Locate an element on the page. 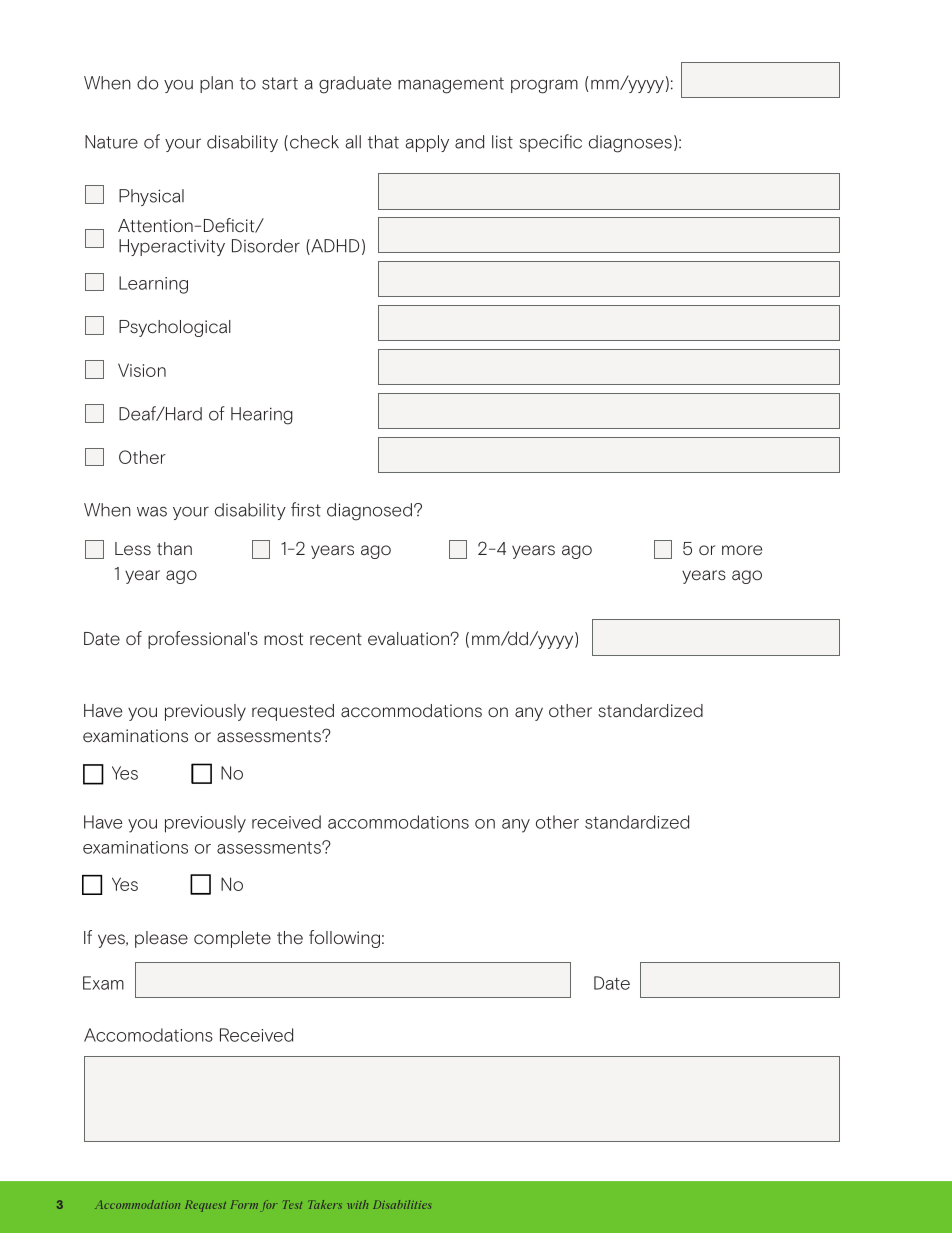  apply is located at coordinates (427, 143).
